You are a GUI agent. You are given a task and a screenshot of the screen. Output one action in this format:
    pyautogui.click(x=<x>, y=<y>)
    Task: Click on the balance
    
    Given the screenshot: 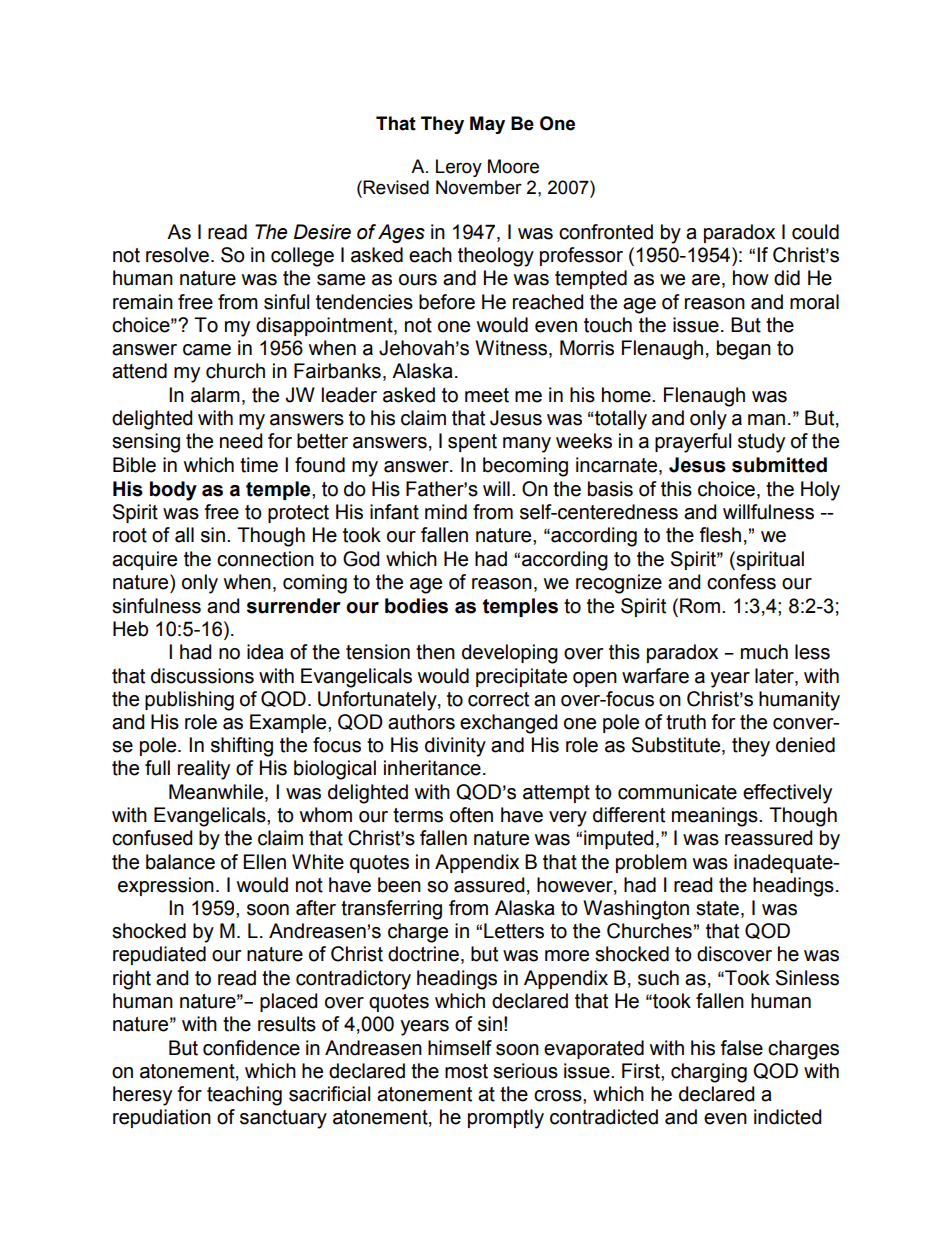 What is the action you would take?
    pyautogui.click(x=180, y=862)
